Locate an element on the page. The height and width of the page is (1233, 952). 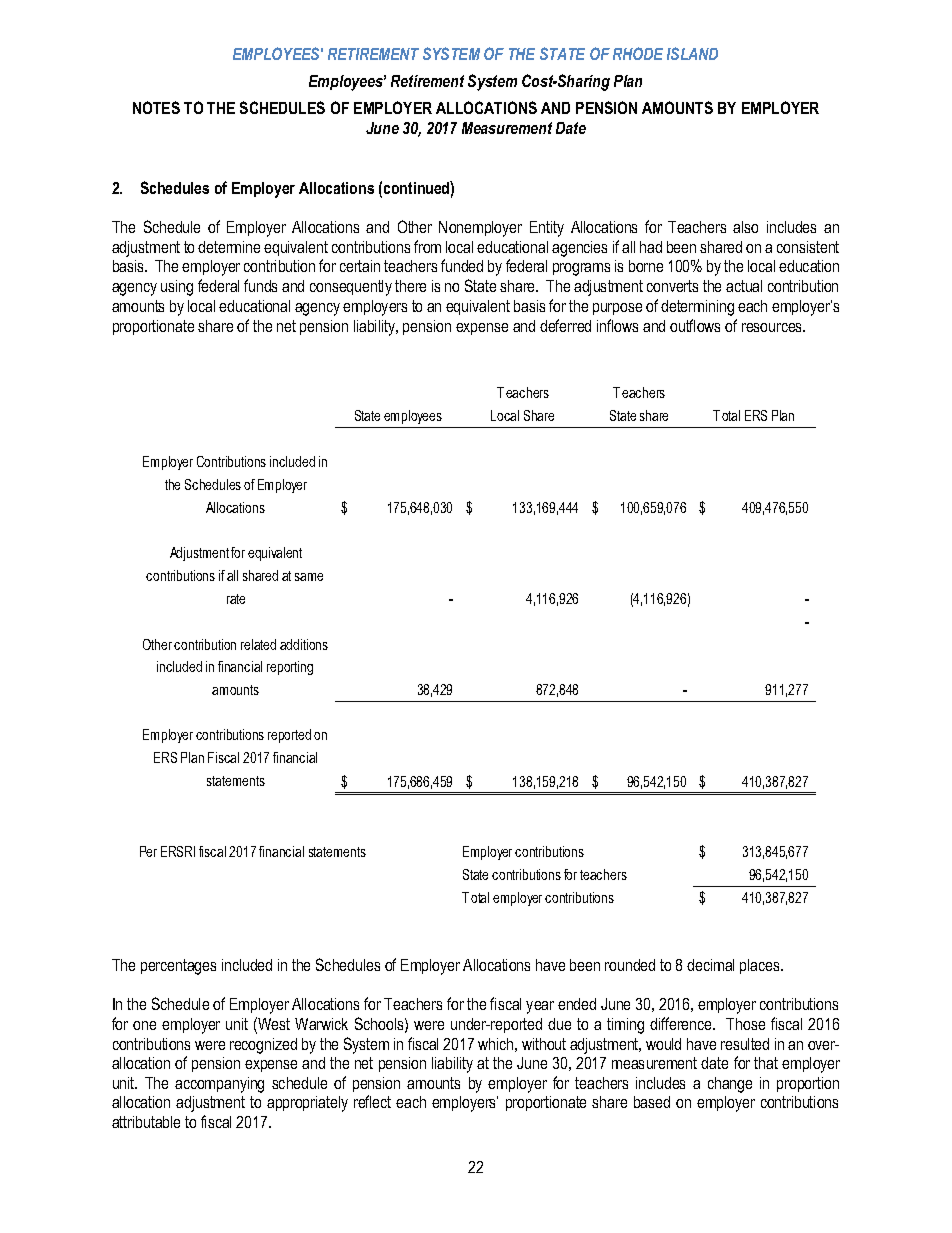
ISLAND is located at coordinates (692, 53).
